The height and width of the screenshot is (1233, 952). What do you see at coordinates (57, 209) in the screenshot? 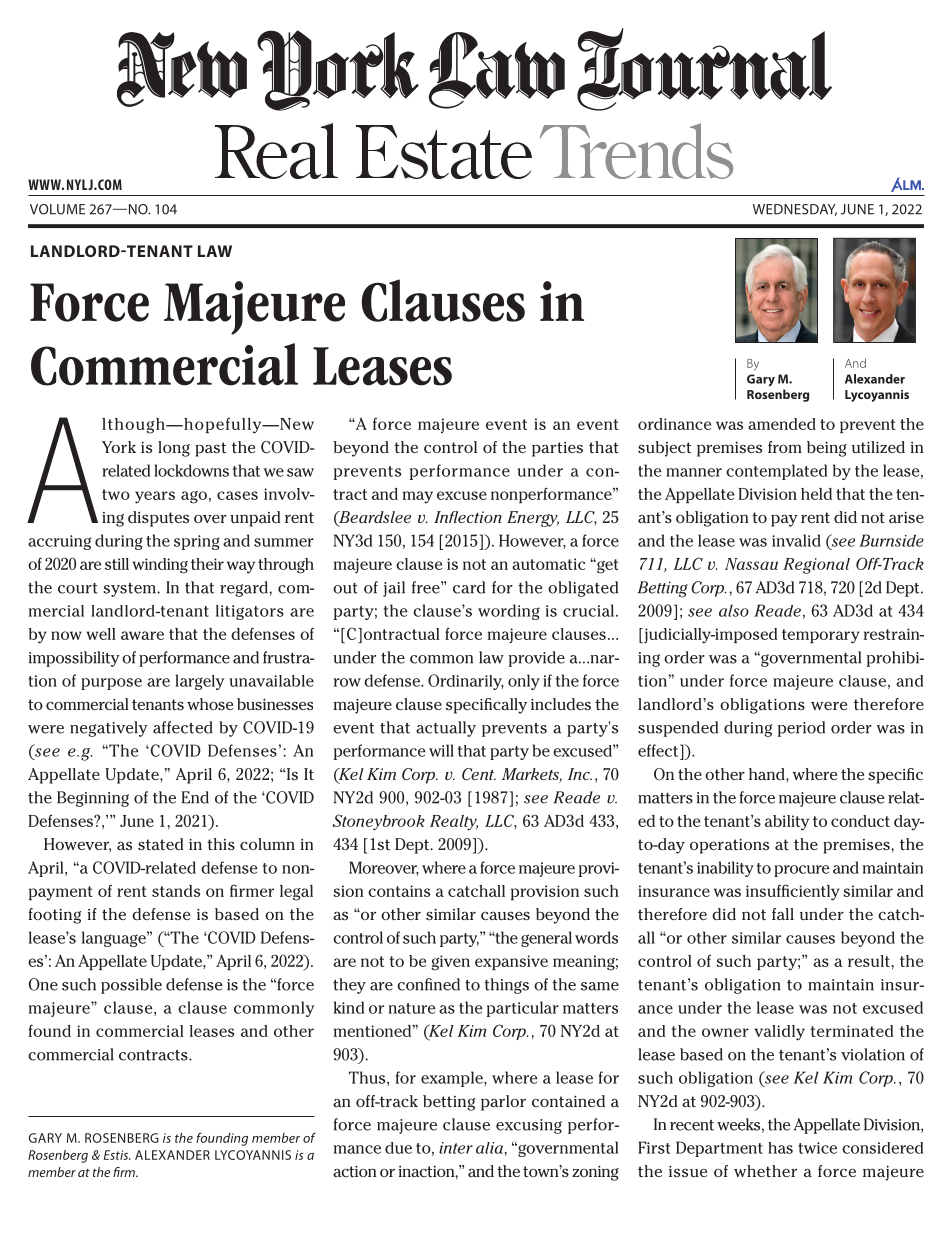
I see `VOLUME` at bounding box center [57, 209].
